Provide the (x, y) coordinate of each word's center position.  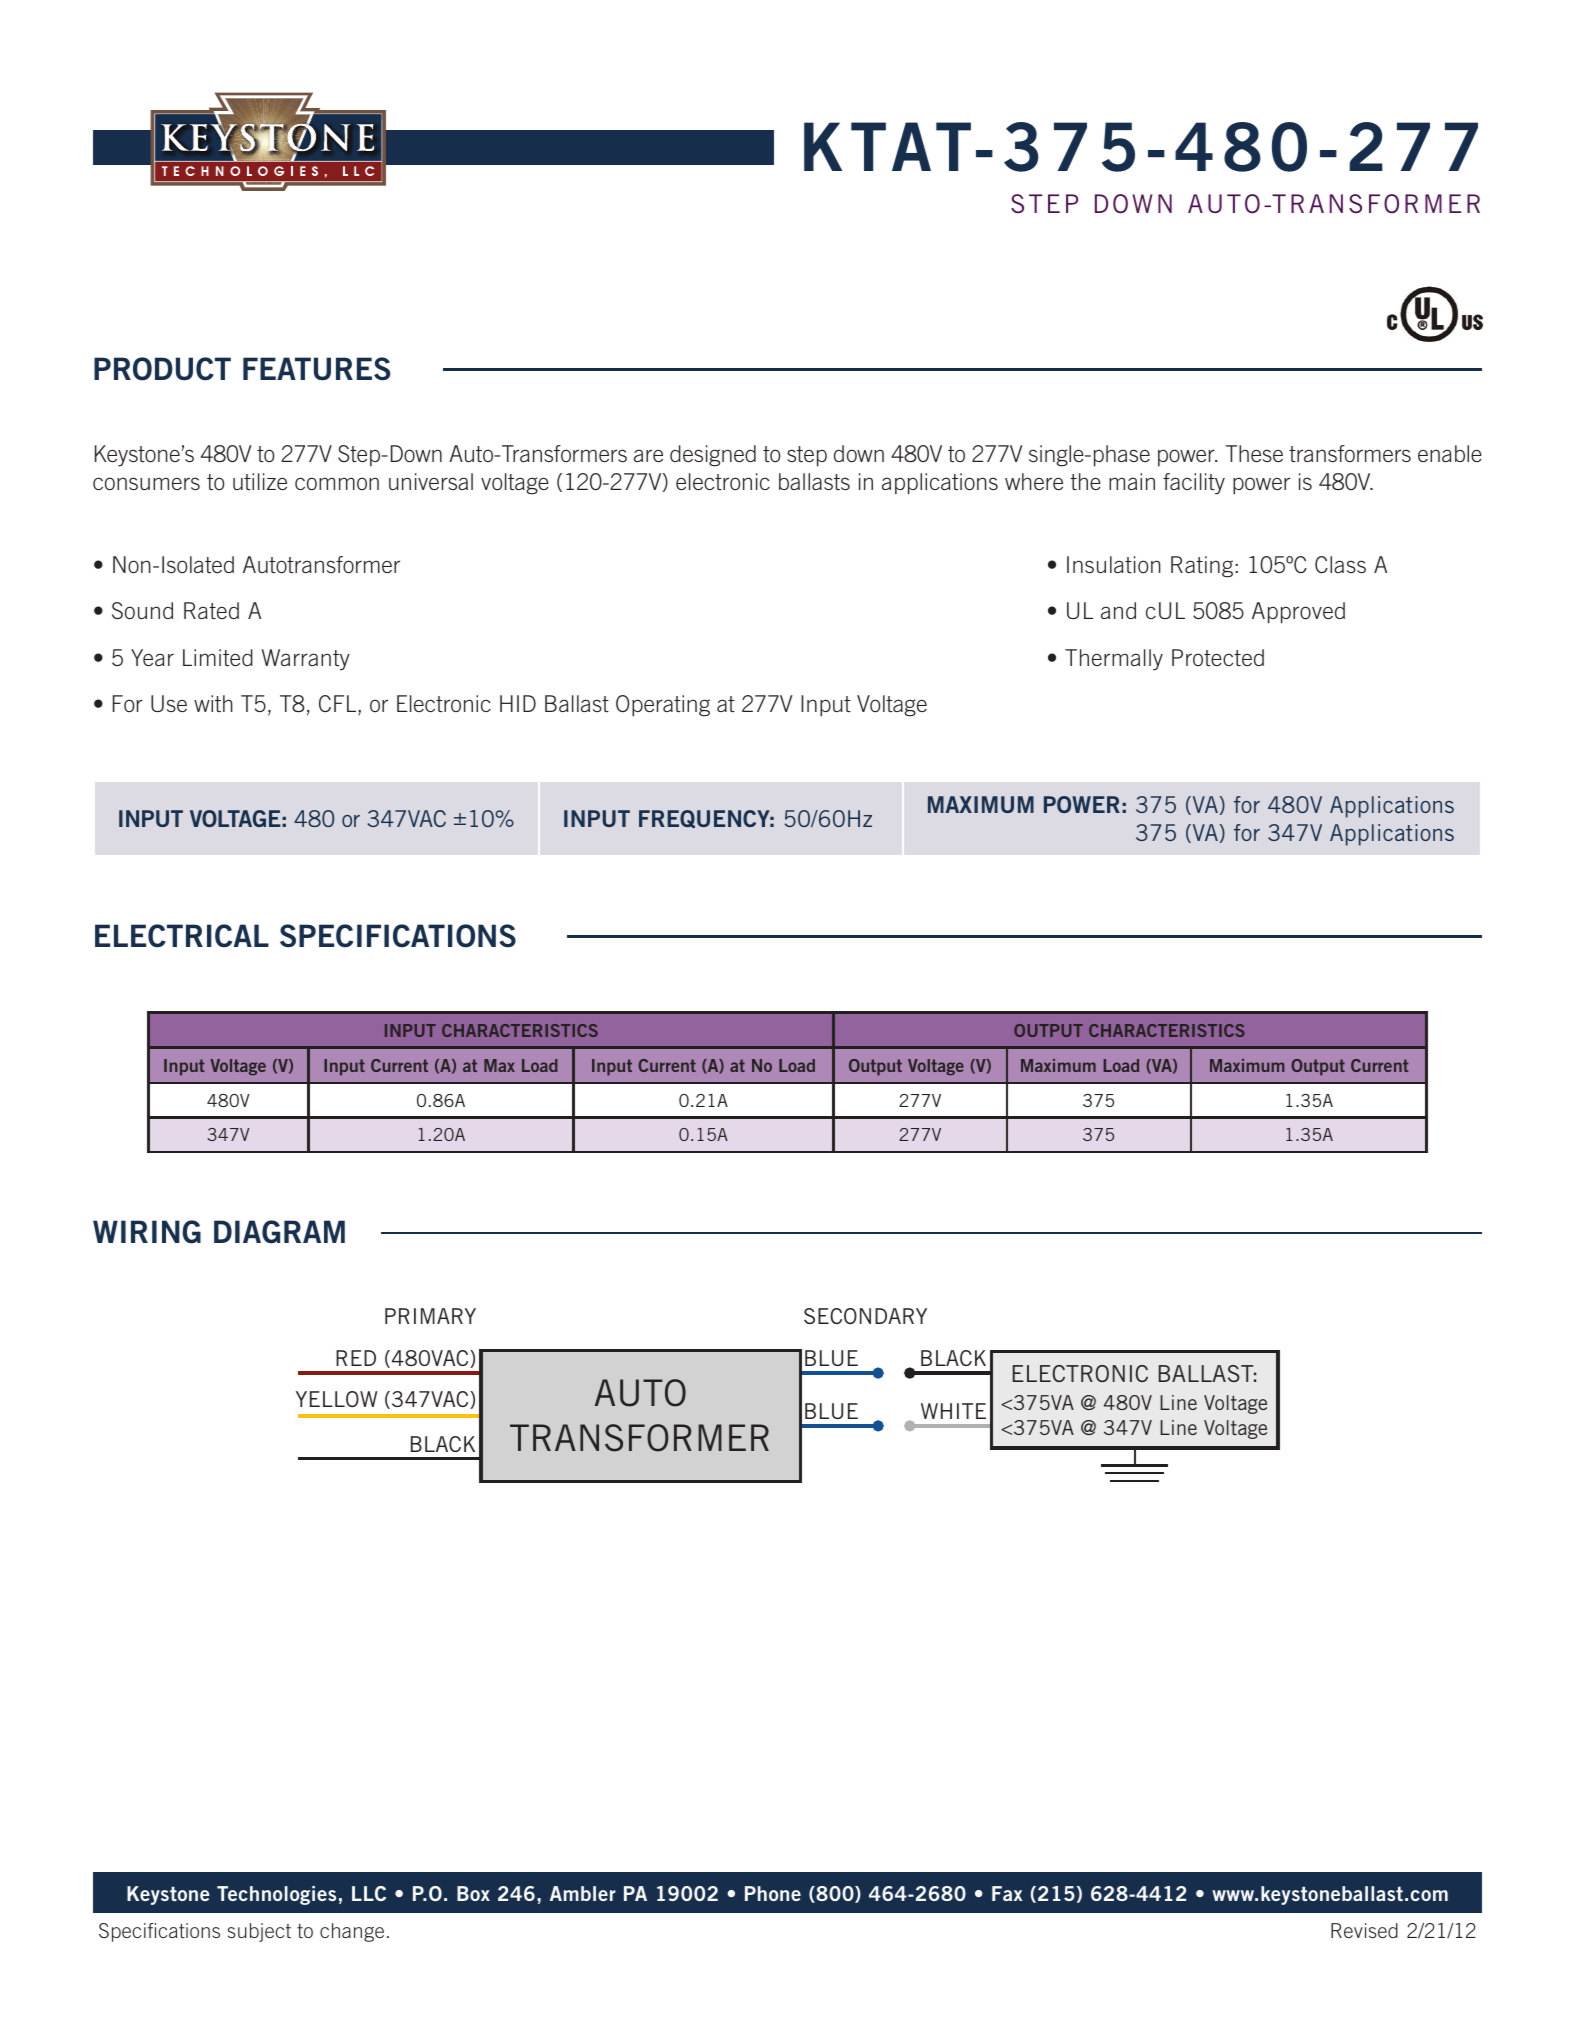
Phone (773, 1893)
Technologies (276, 1895)
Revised (1364, 1930)
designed (713, 456)
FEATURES (317, 369)
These (1254, 453)
